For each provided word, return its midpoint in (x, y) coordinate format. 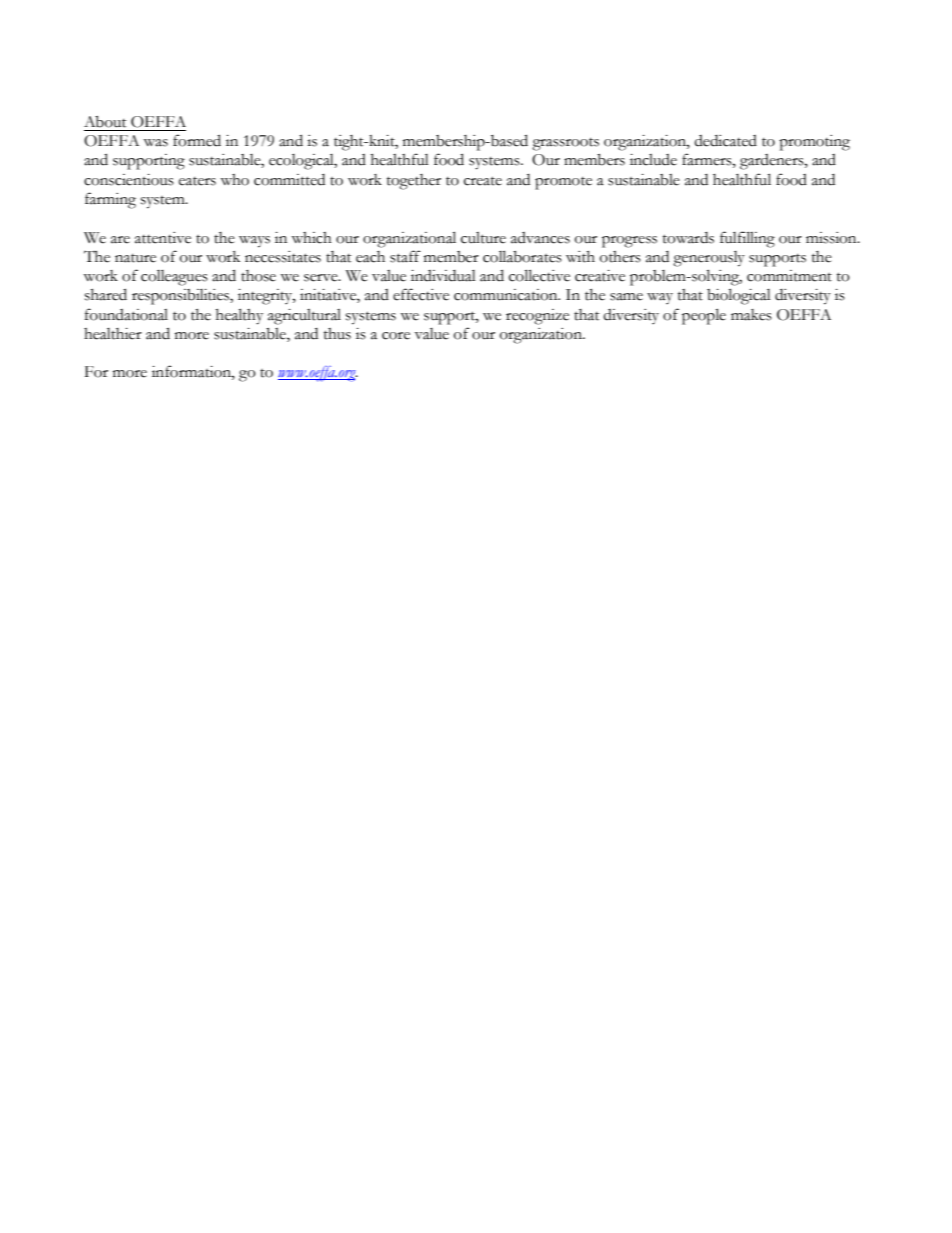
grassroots (565, 144)
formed (197, 140)
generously (709, 259)
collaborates (522, 256)
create (483, 181)
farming (110, 200)
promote (563, 183)
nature (135, 258)
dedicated (725, 141)
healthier (113, 334)
